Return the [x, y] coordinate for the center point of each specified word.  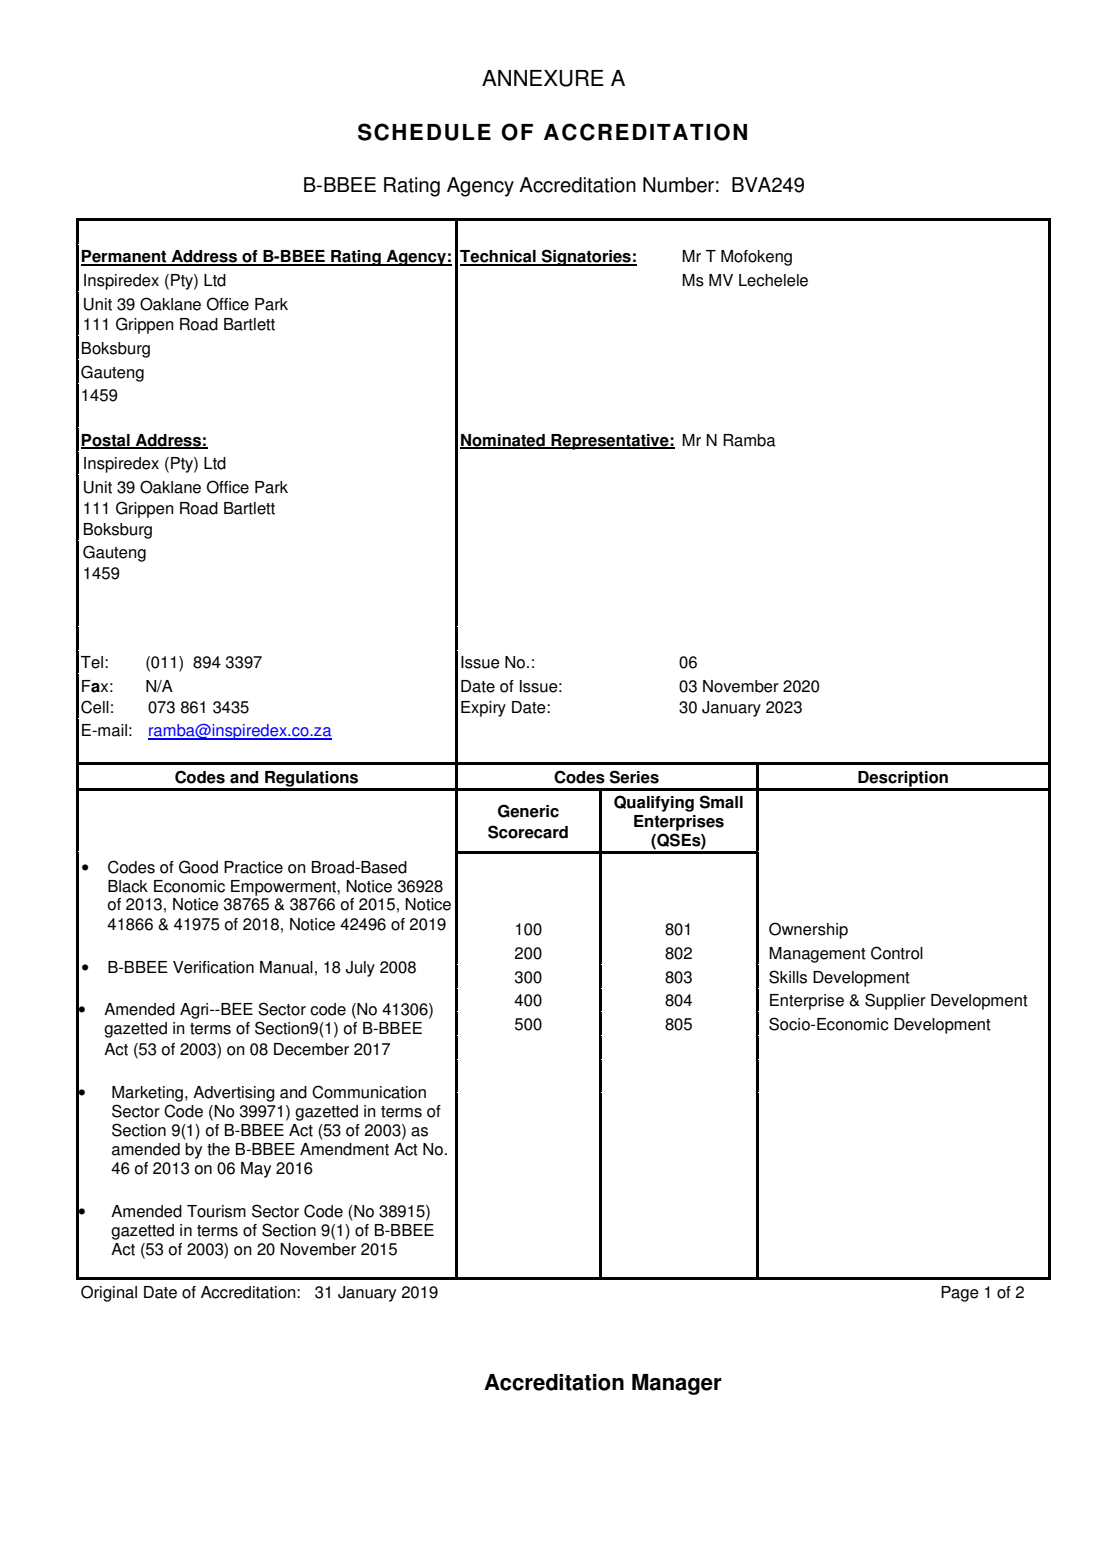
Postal [106, 441]
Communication [369, 1092]
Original [109, 1293]
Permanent [125, 257]
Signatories [586, 257]
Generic [528, 811]
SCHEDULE [424, 132]
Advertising [234, 1094]
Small [721, 802]
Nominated [503, 441]
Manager [677, 1384]
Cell [95, 707]
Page [960, 1294]
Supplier [895, 1001]
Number [678, 185]
